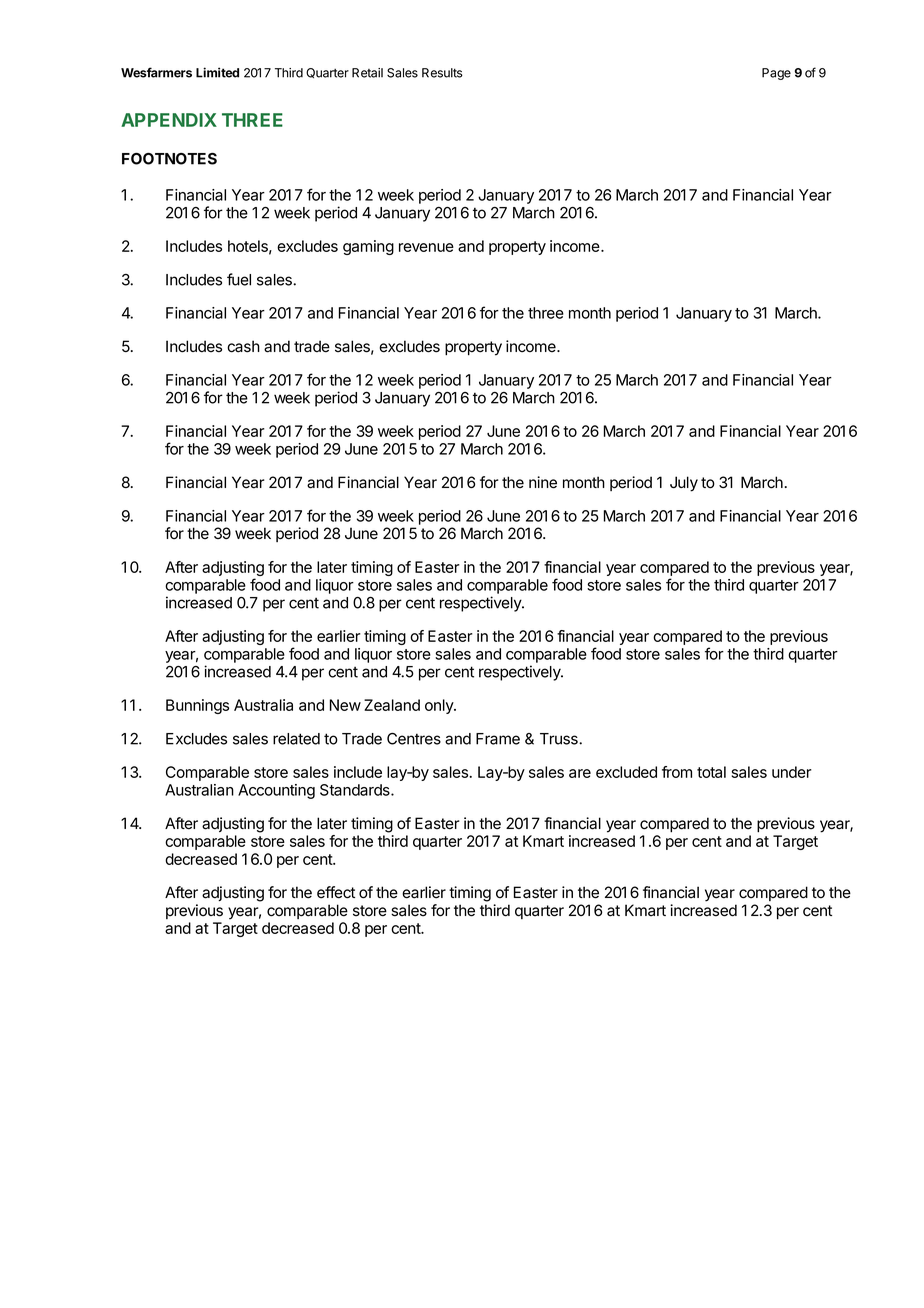 This document has width=924, height=1308. I want to click on Truss, so click(560, 739).
